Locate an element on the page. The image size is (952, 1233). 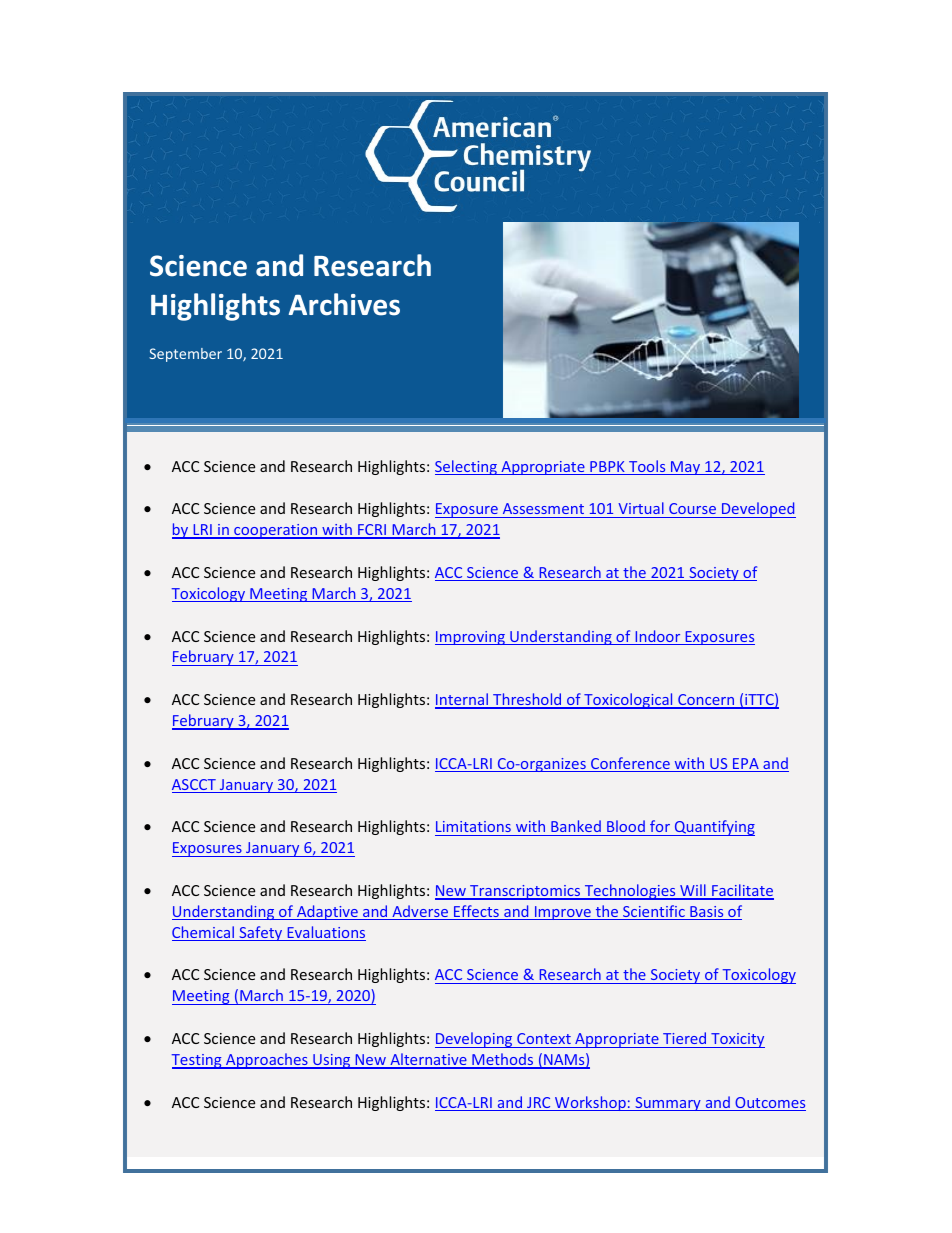
cooperation is located at coordinates (276, 531).
